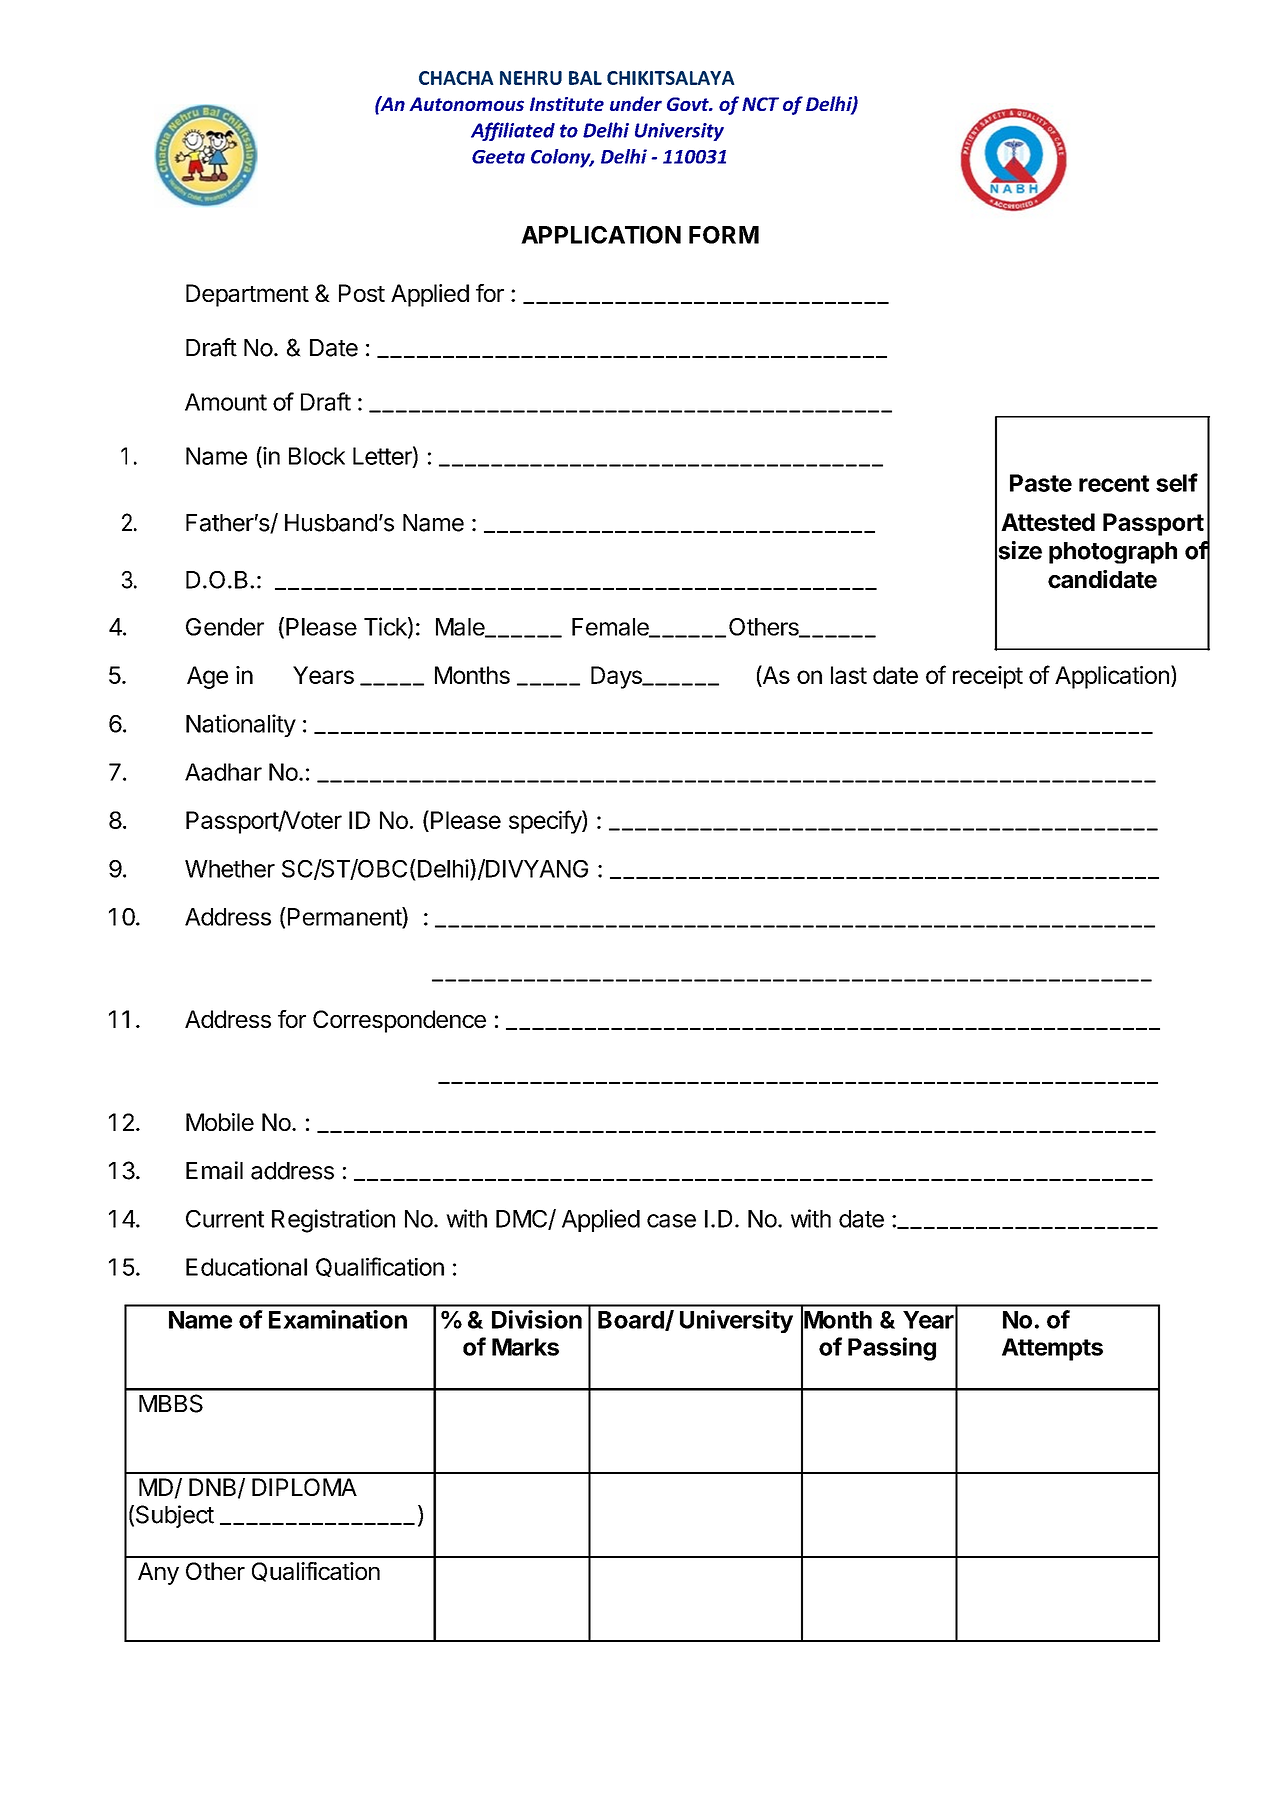 The width and height of the screenshot is (1277, 1807). What do you see at coordinates (671, 1221) in the screenshot?
I see `case` at bounding box center [671, 1221].
